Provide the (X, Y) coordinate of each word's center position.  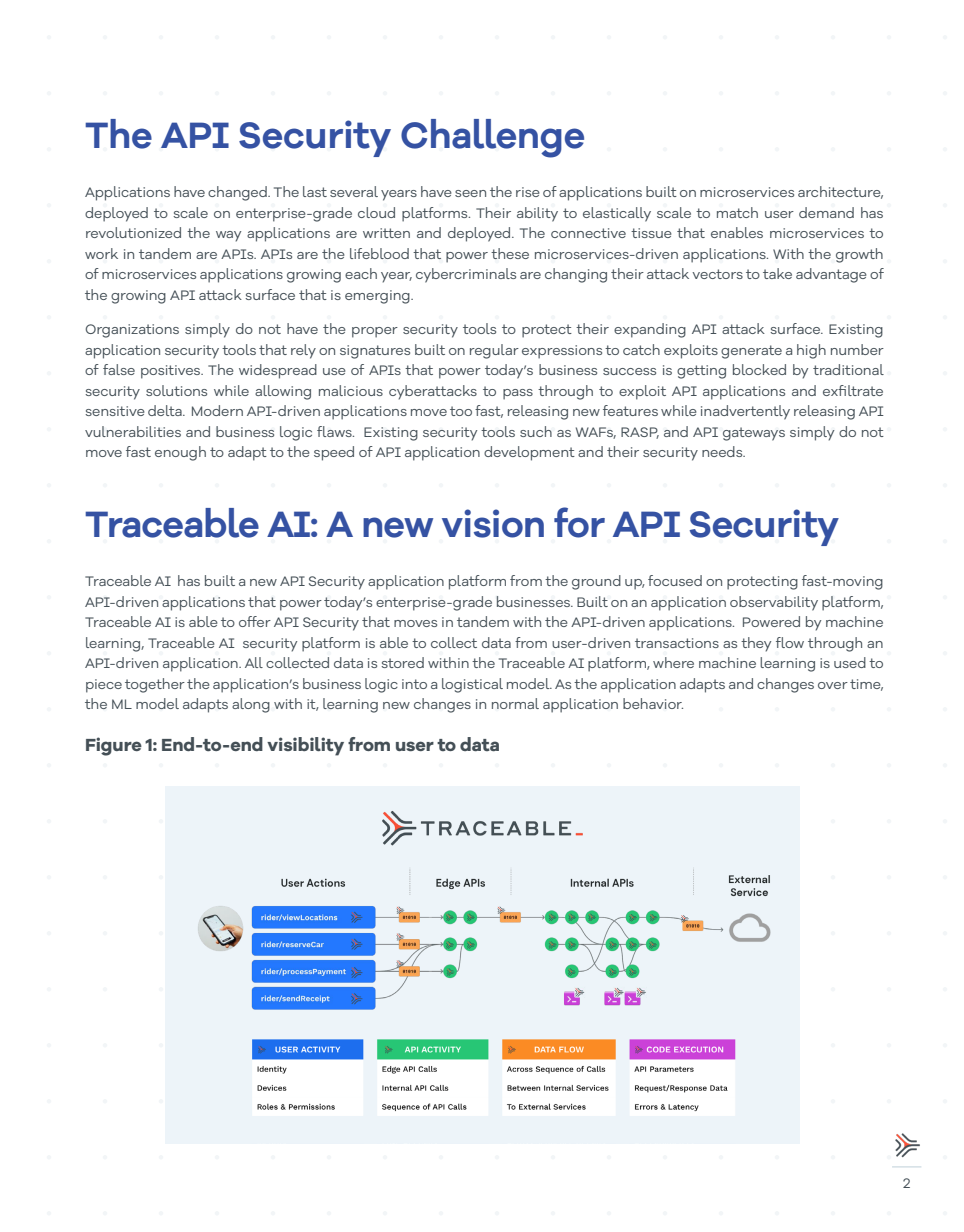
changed (238, 193)
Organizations (132, 331)
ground (596, 582)
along (251, 705)
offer (255, 621)
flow (790, 642)
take (777, 273)
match (737, 212)
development (529, 453)
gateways (754, 434)
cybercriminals (466, 275)
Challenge (492, 138)
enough (180, 453)
